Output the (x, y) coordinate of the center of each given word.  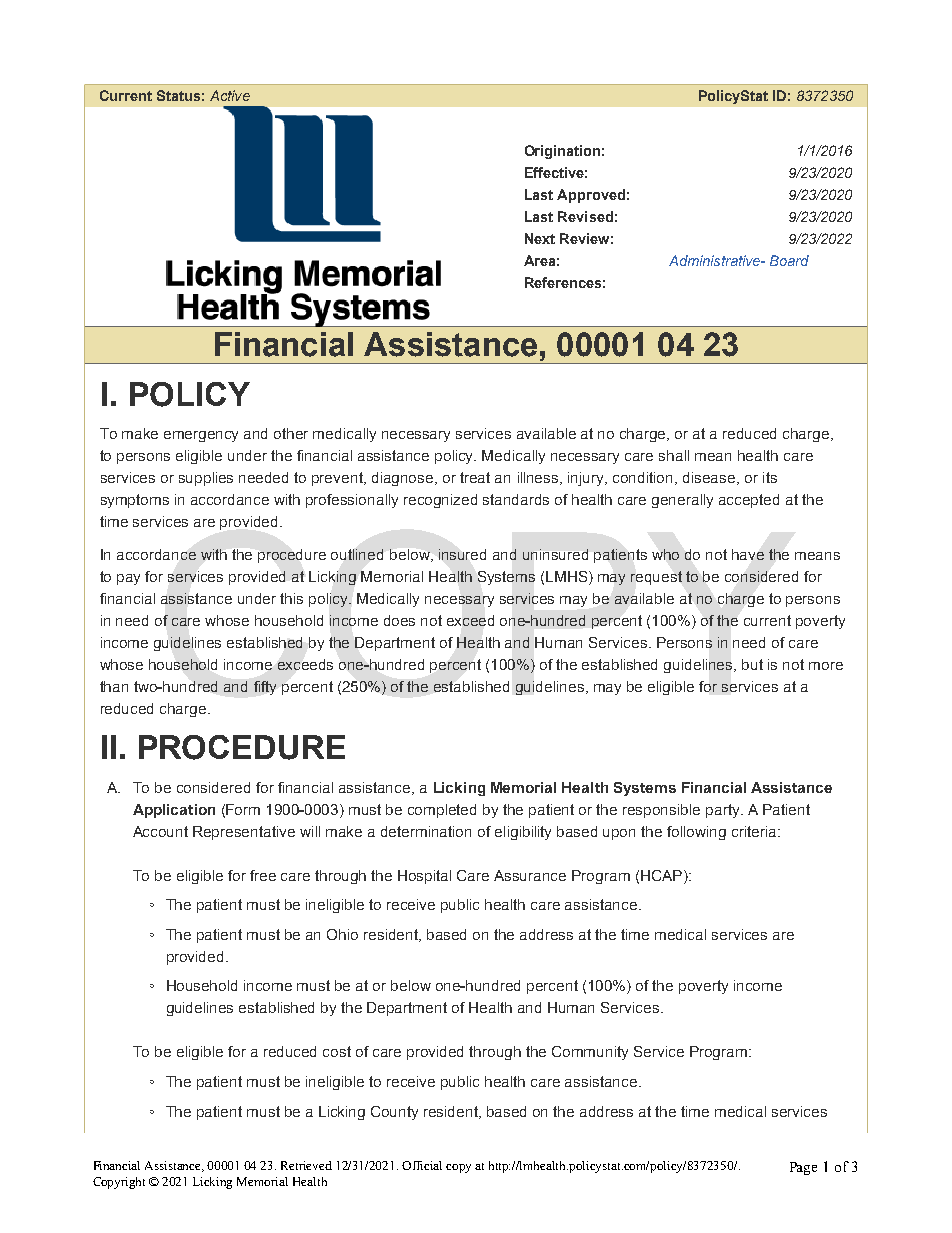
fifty (265, 688)
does (399, 620)
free (263, 875)
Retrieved (306, 1165)
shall (674, 455)
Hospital (424, 877)
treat (475, 477)
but (752, 664)
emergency (201, 436)
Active (230, 95)
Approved (591, 196)
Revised (585, 216)
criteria (755, 831)
